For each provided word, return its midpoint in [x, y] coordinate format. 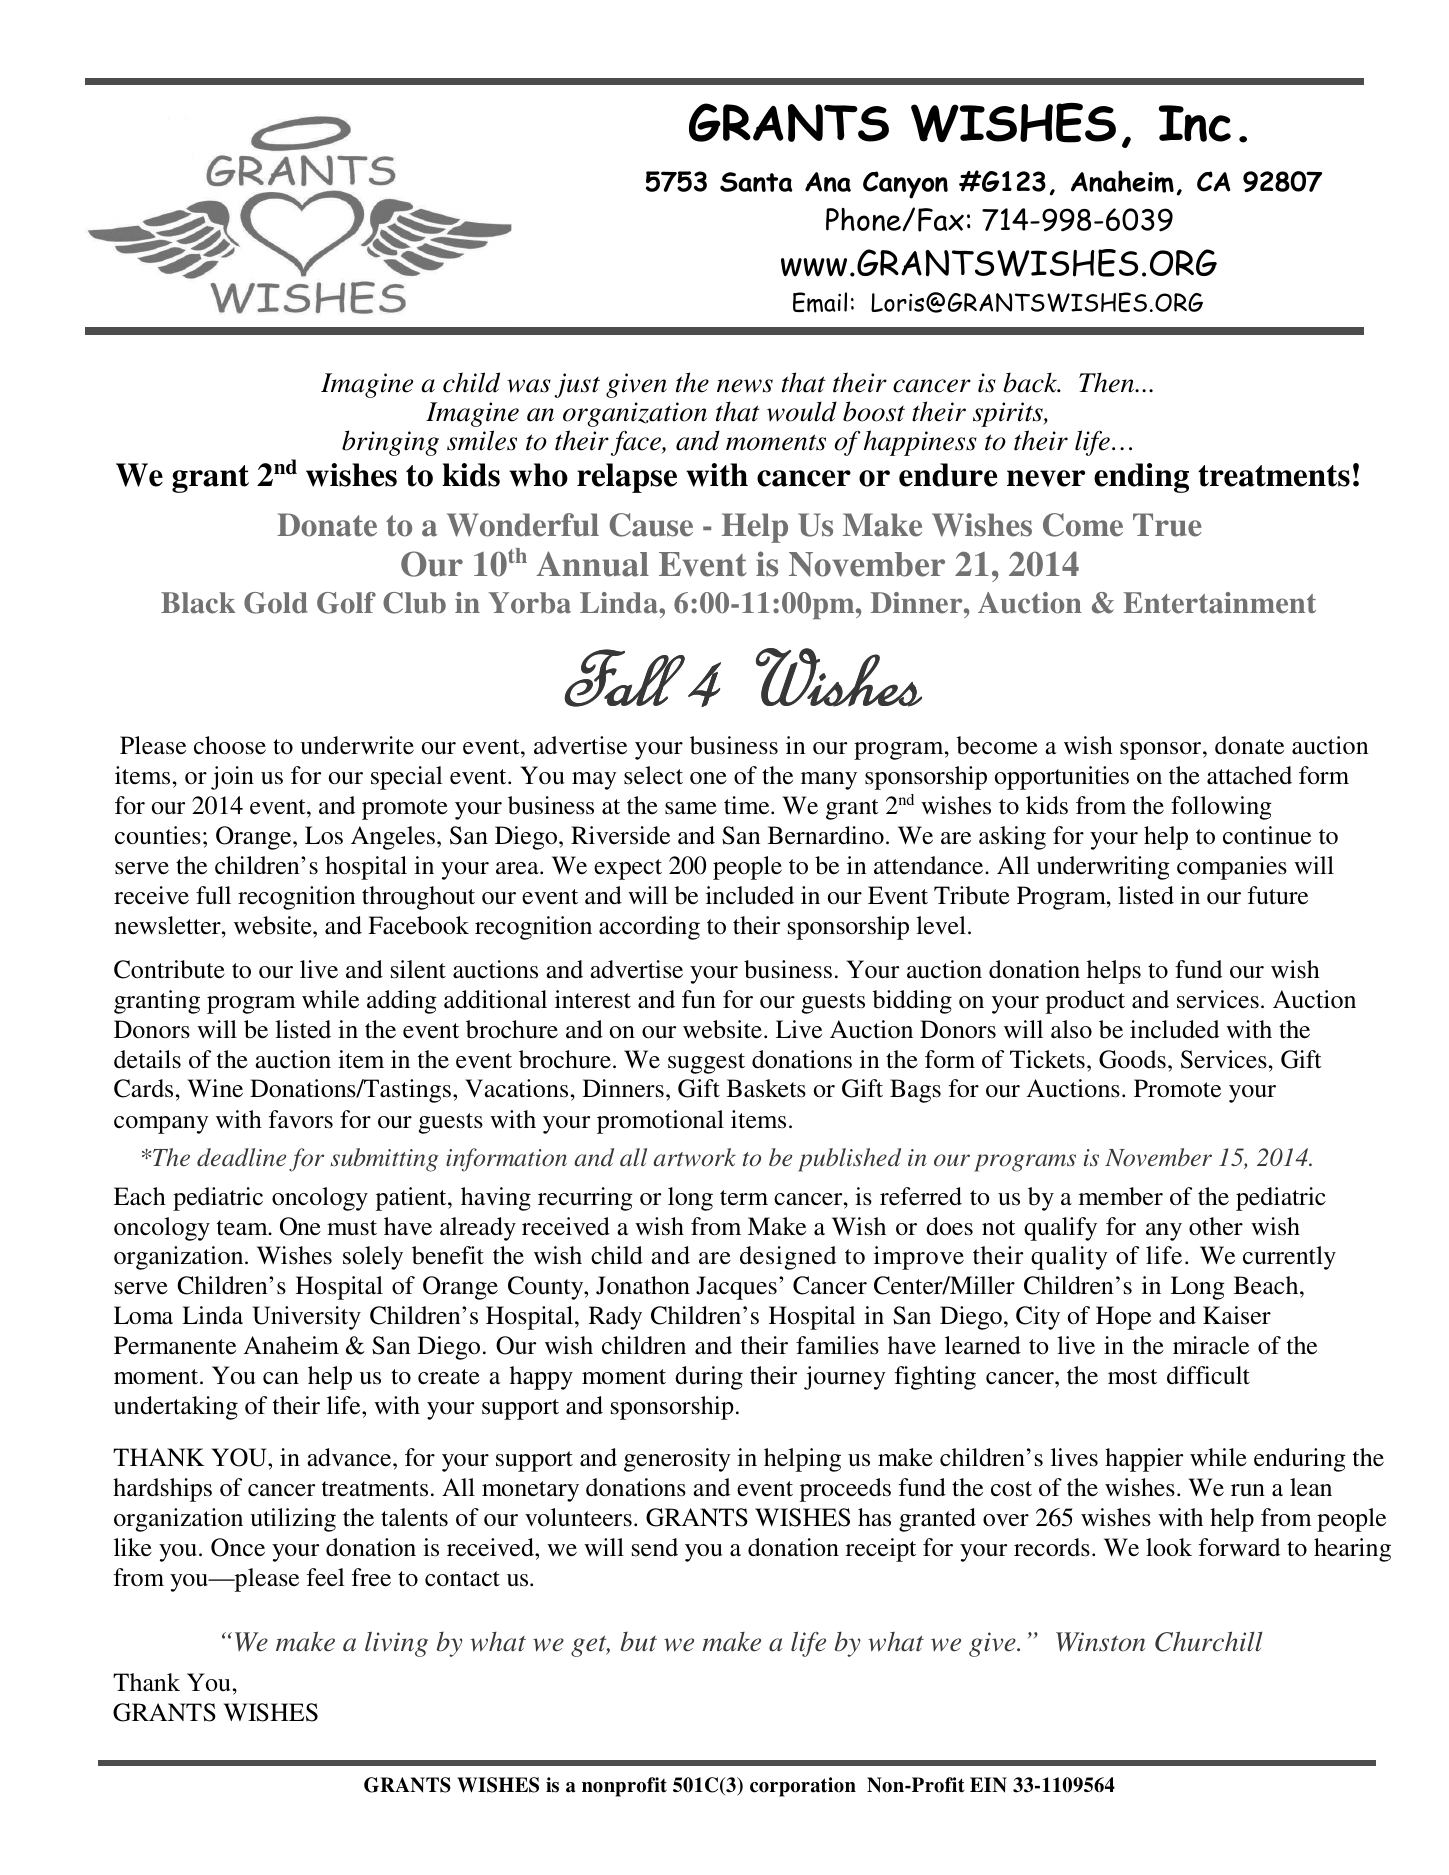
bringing [390, 443]
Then [1107, 382]
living [396, 1644]
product [1085, 1002]
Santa [756, 182]
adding [402, 1002]
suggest [706, 1063]
